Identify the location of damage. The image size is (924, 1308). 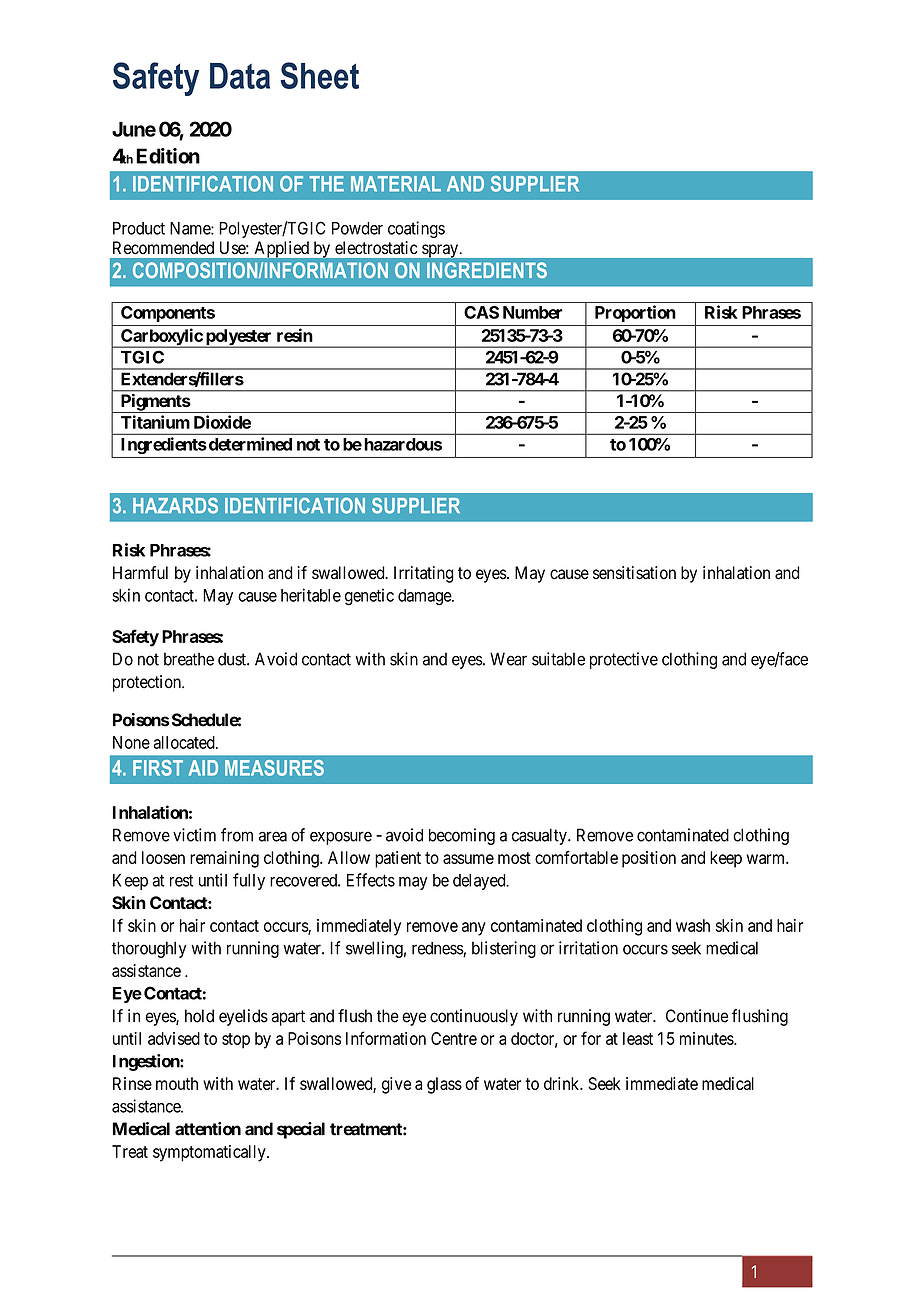
(425, 597).
